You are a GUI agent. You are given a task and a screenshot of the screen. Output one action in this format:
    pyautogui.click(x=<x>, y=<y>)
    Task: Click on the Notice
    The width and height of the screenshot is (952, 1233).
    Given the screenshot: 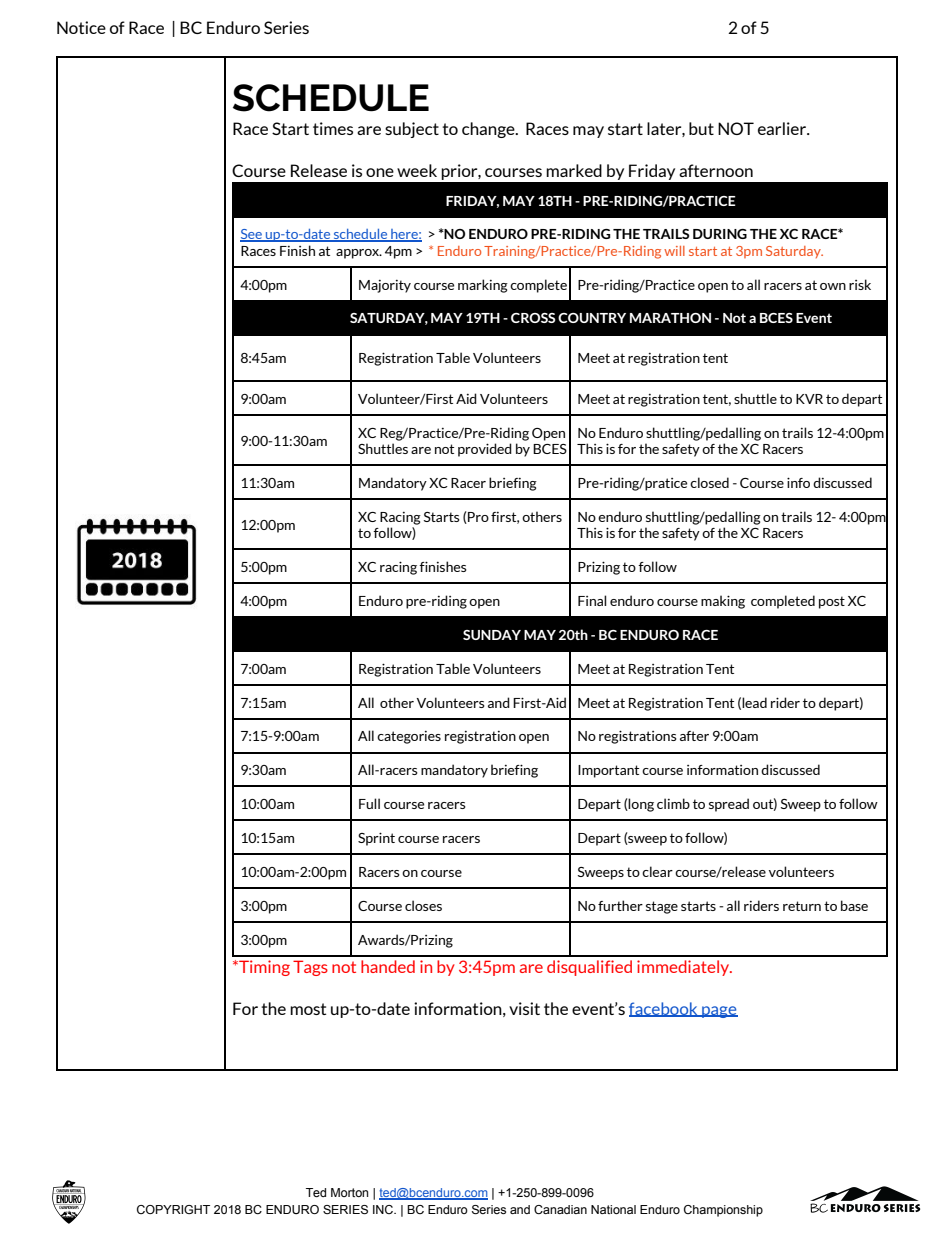 What is the action you would take?
    pyautogui.click(x=81, y=27)
